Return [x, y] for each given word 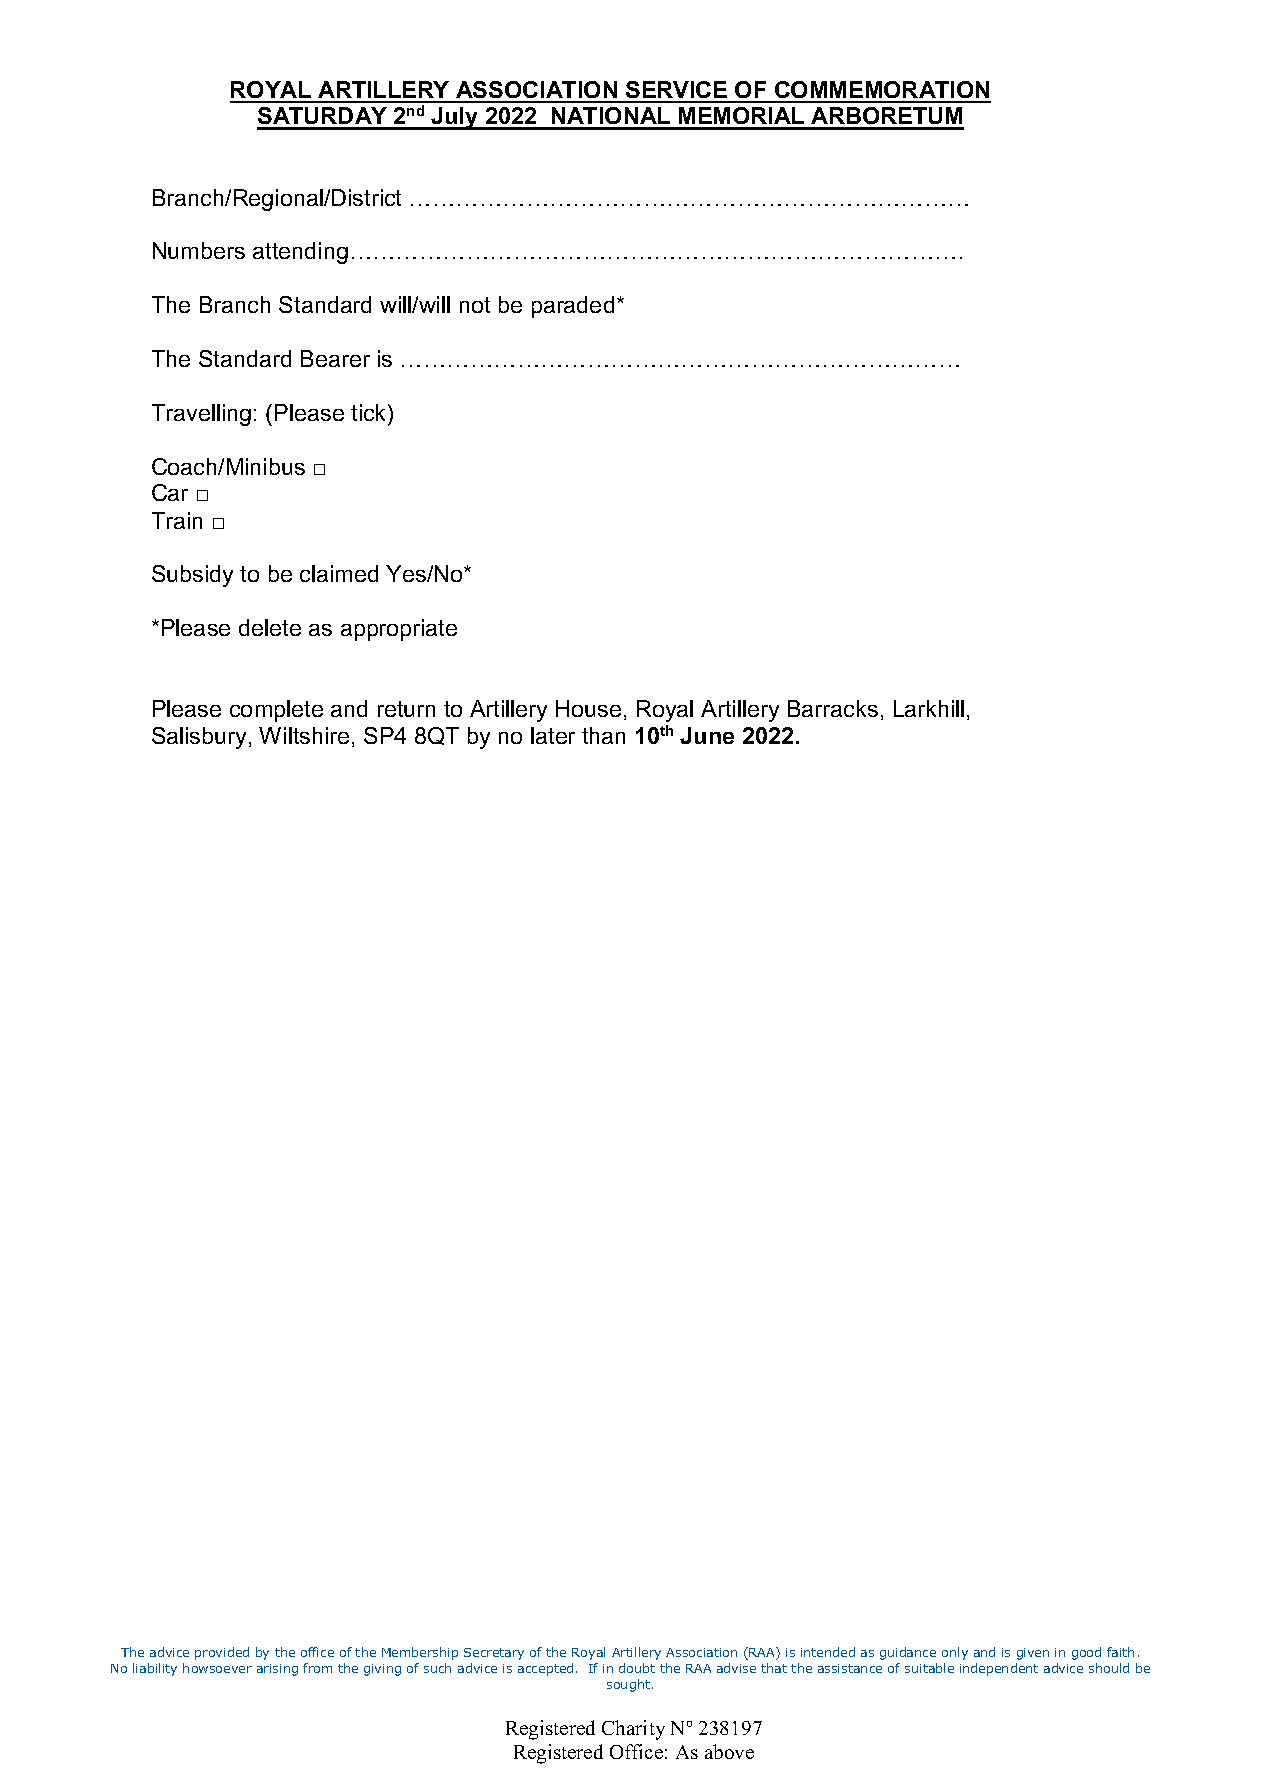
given [1033, 1654]
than [603, 735]
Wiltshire [304, 735]
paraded [573, 307]
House [588, 708]
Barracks [833, 708]
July [455, 118]
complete [276, 711]
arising [277, 1670]
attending [300, 253]
